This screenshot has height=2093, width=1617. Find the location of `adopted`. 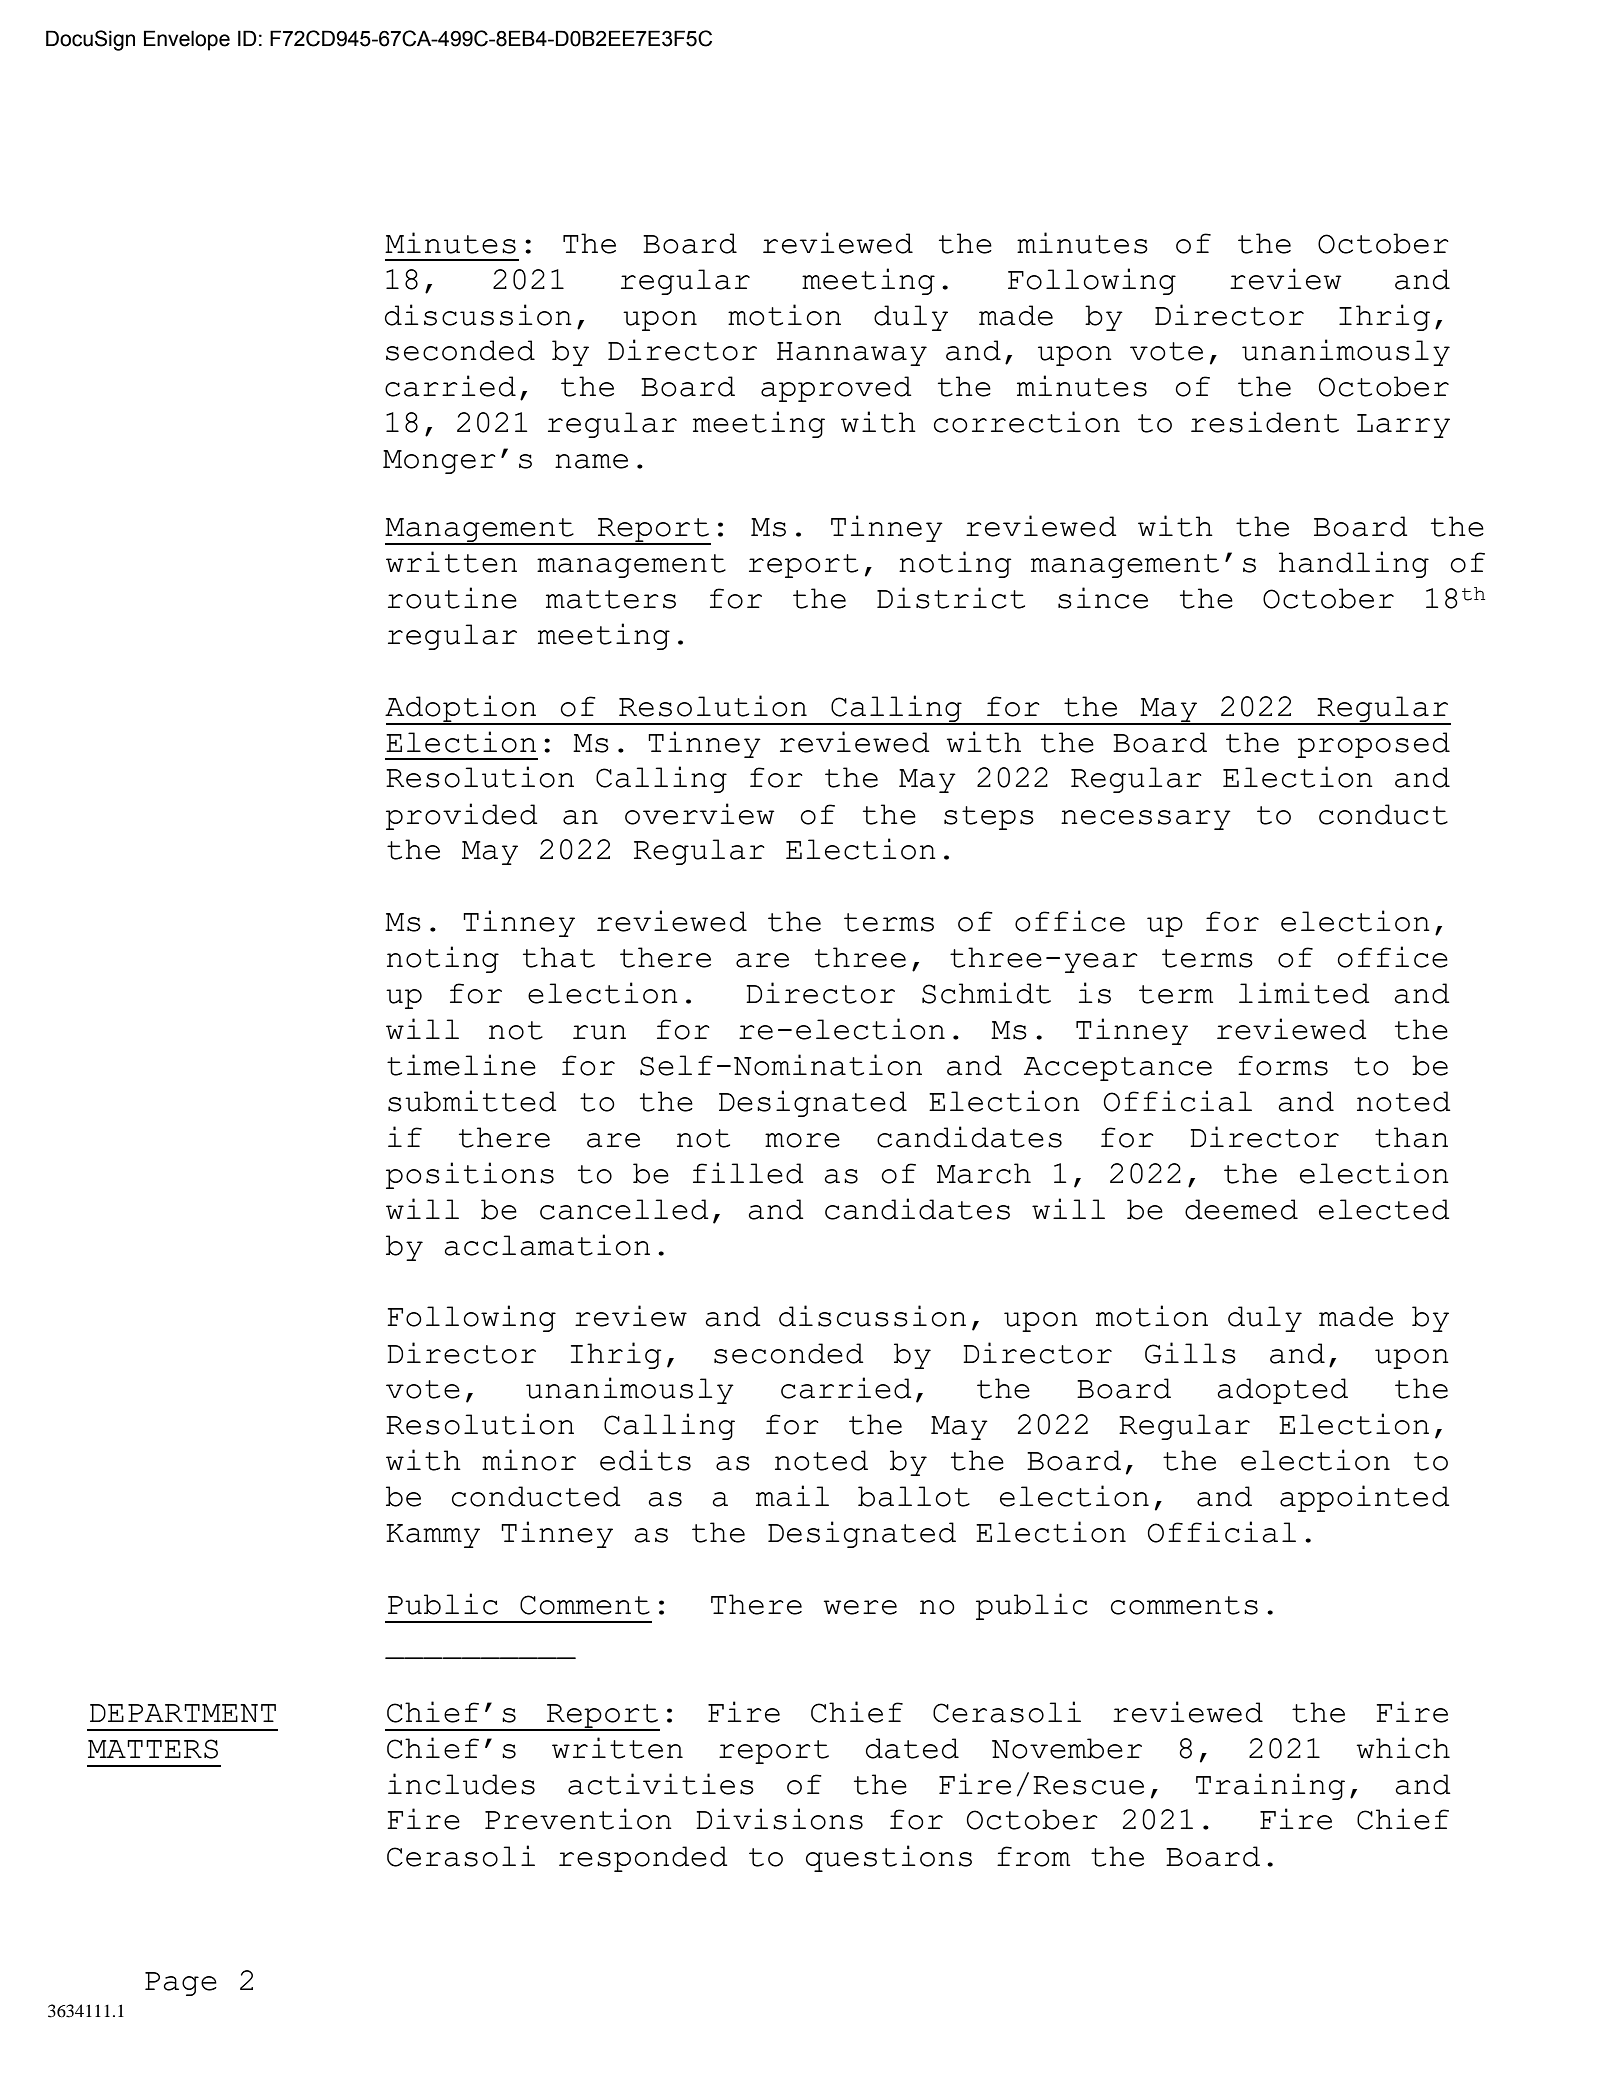

adopted is located at coordinates (1282, 1391).
